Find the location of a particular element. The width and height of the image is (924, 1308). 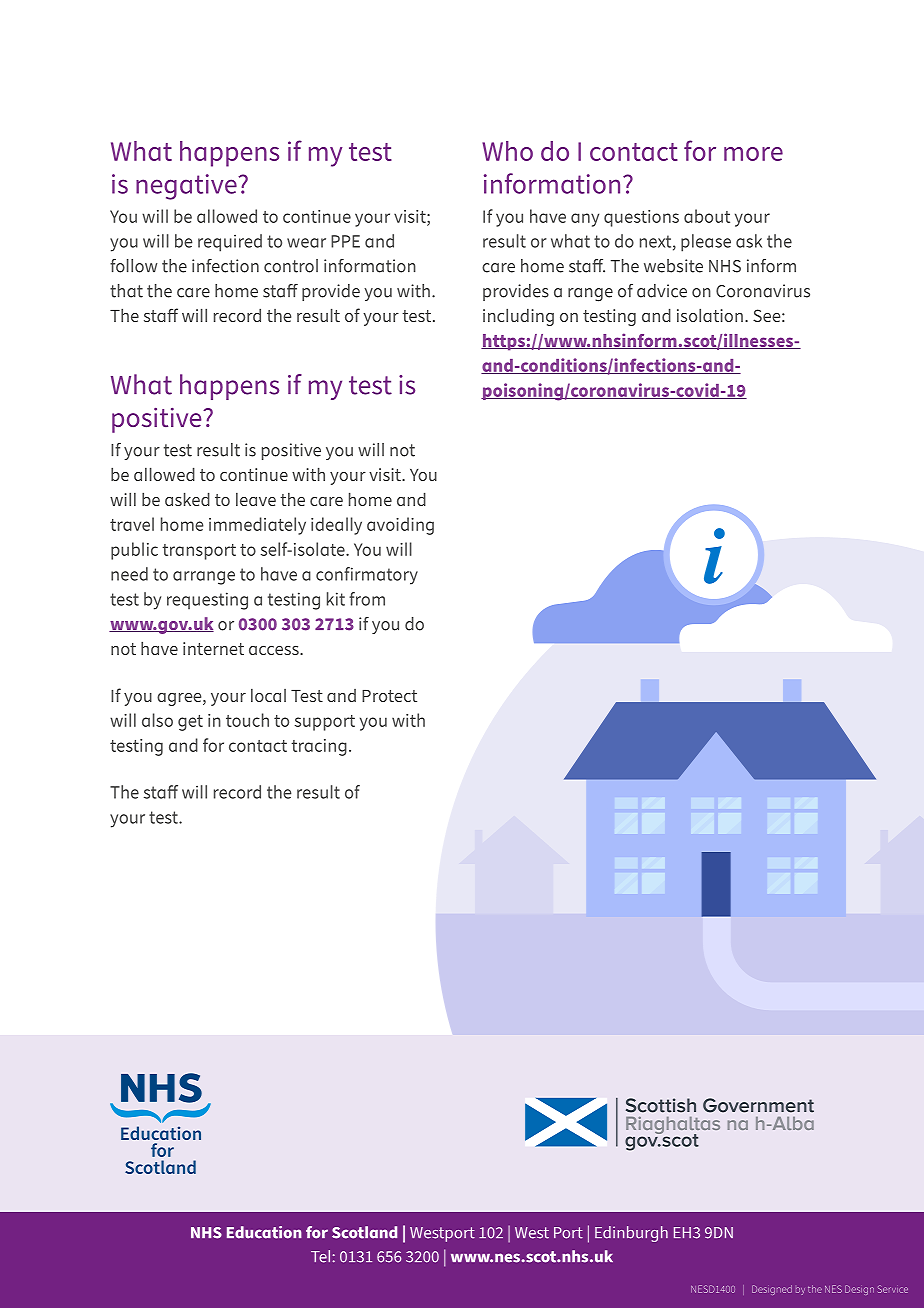

negative is located at coordinates (187, 187).
